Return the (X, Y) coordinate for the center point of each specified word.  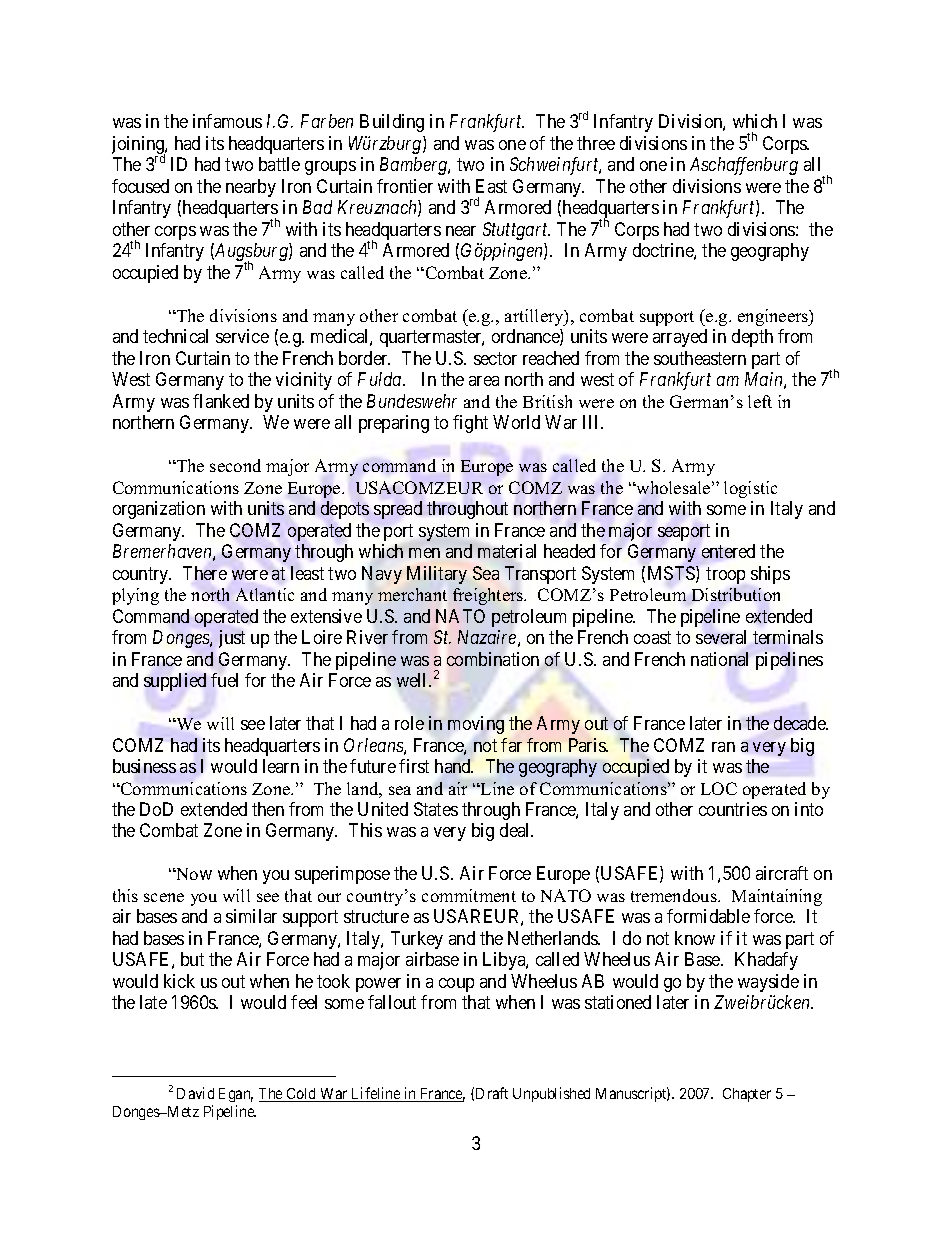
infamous (227, 121)
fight (470, 424)
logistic (750, 489)
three (596, 143)
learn (281, 766)
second (235, 465)
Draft (492, 1093)
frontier (405, 186)
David (195, 1093)
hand (454, 766)
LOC (719, 788)
